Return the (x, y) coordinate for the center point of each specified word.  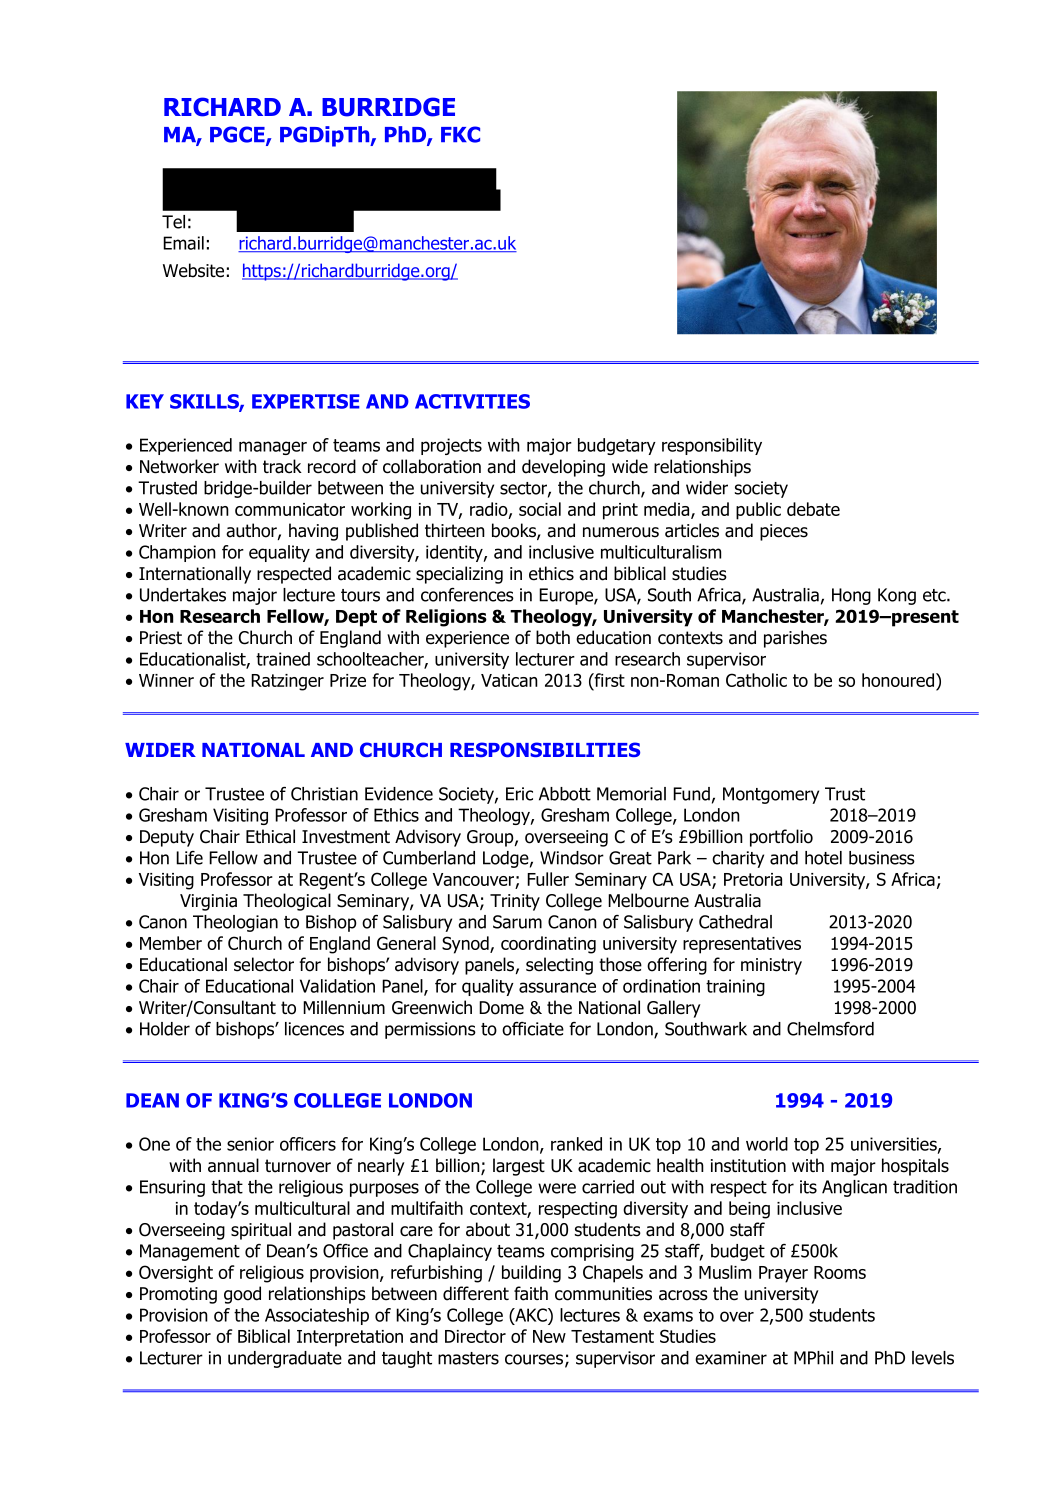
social (540, 509)
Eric (519, 794)
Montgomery (771, 795)
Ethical (270, 836)
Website (193, 270)
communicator (290, 509)
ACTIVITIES (472, 401)
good (242, 1295)
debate (813, 509)
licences (314, 1029)
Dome (501, 1008)
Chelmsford (830, 1029)
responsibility (712, 446)
